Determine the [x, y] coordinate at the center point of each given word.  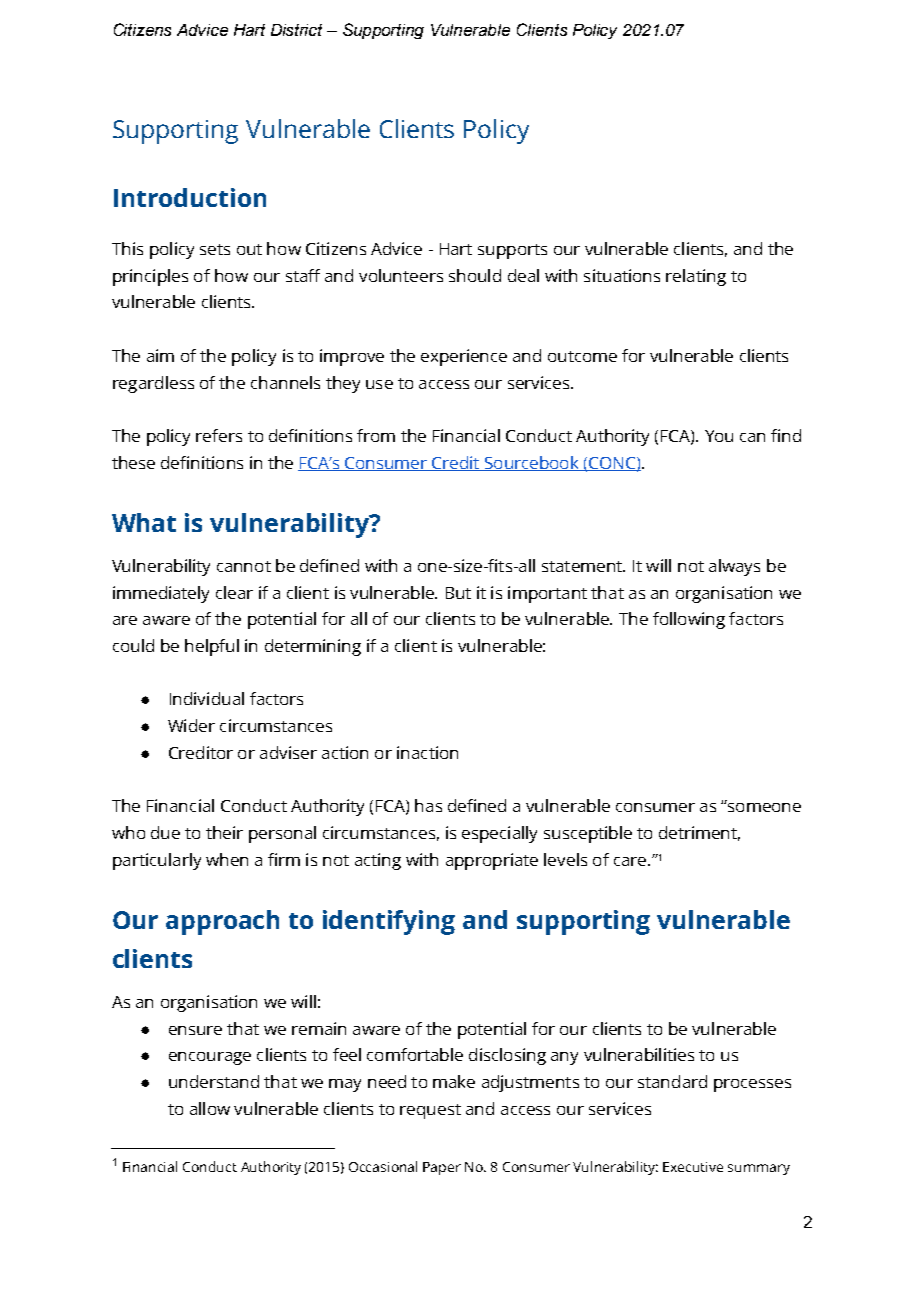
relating [696, 277]
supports [512, 251]
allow [210, 1108]
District [296, 30]
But [458, 593]
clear [234, 592]
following [689, 620]
